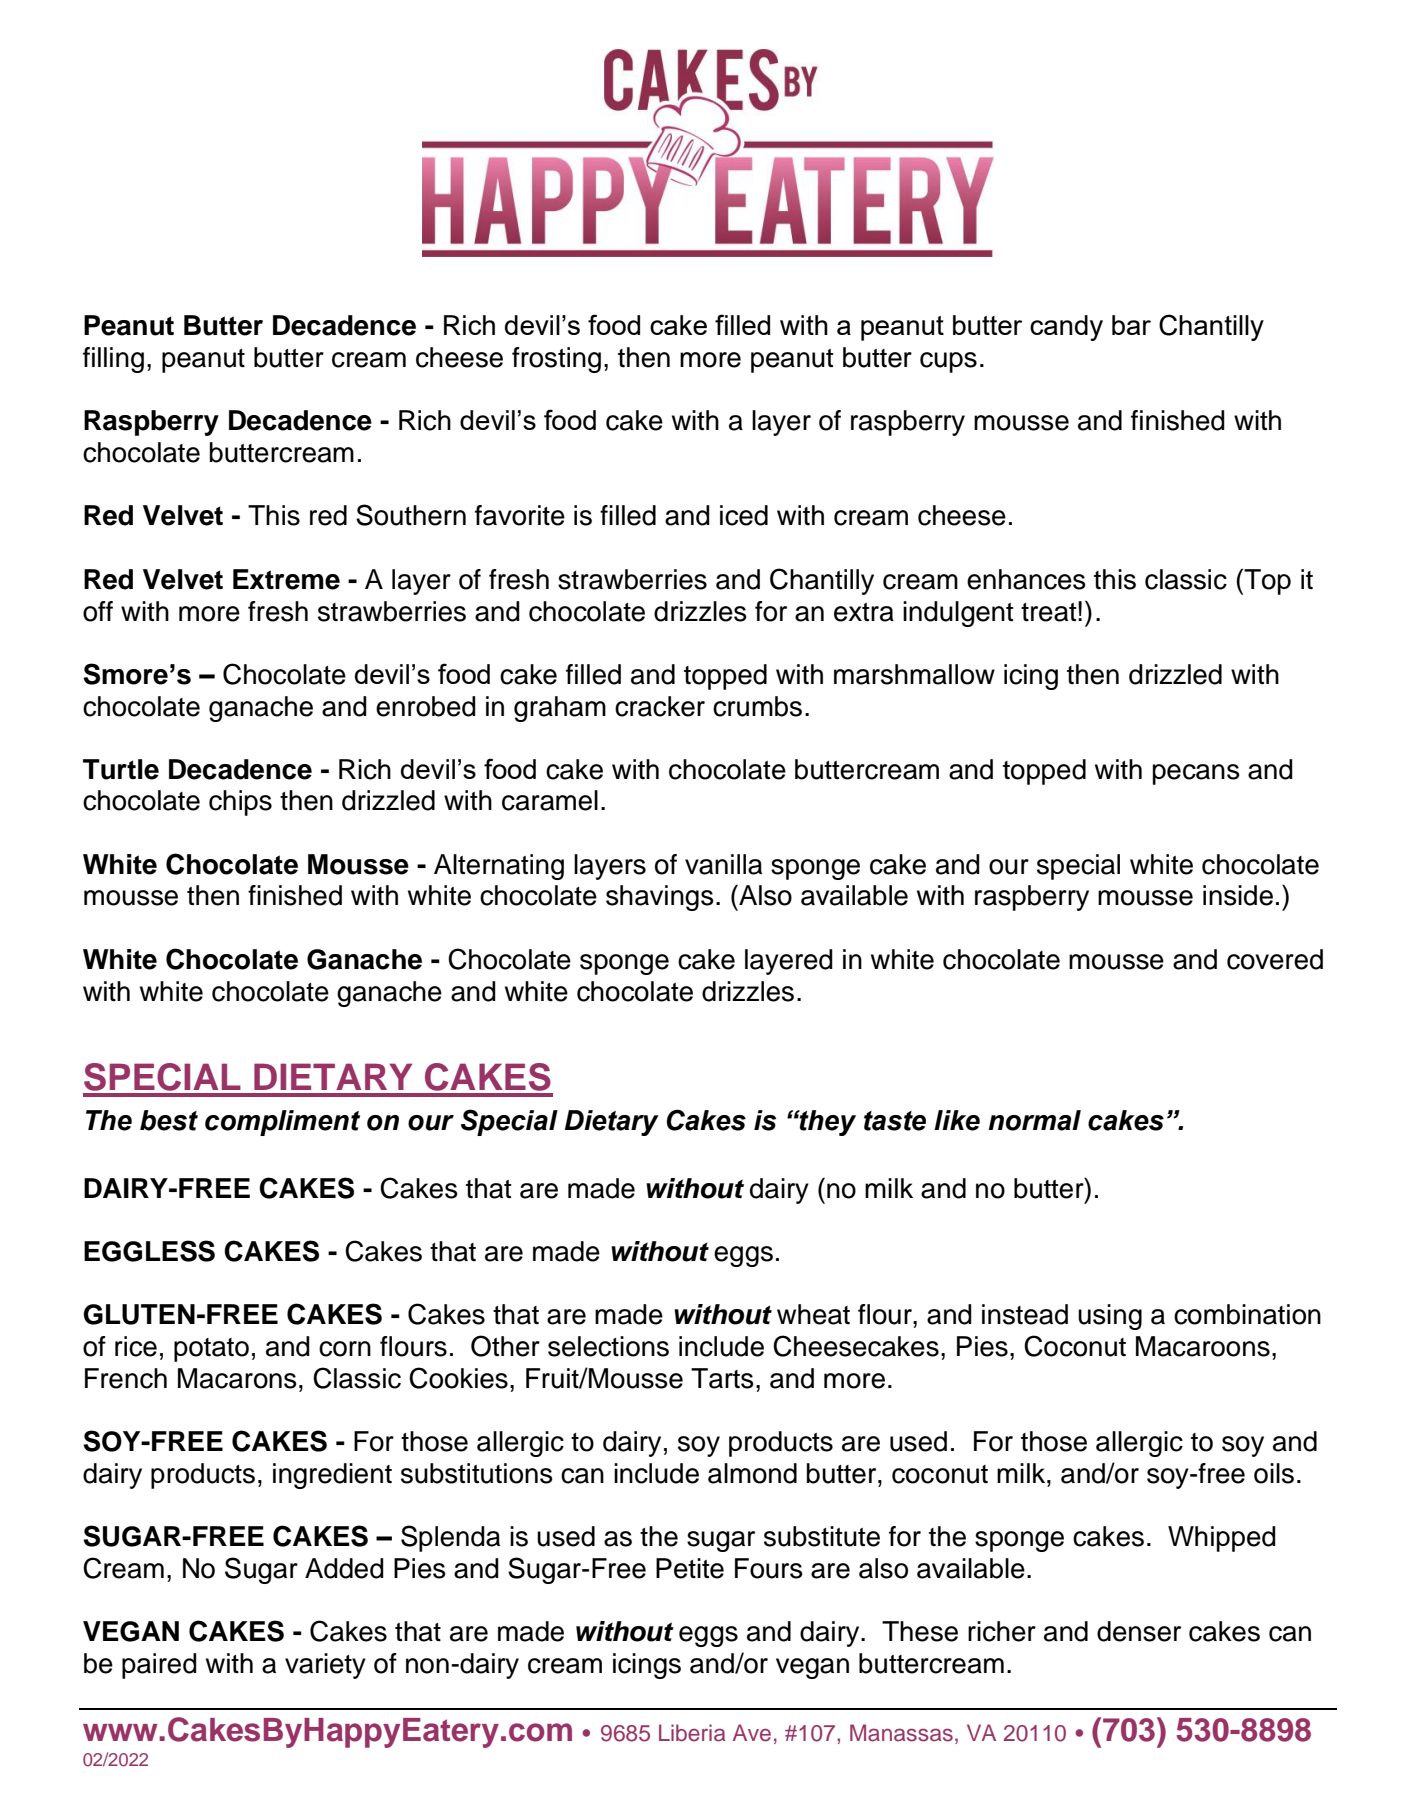 The width and height of the screenshot is (1406, 1819). Describe the element at coordinates (240, 803) in the screenshot. I see `chips` at that location.
